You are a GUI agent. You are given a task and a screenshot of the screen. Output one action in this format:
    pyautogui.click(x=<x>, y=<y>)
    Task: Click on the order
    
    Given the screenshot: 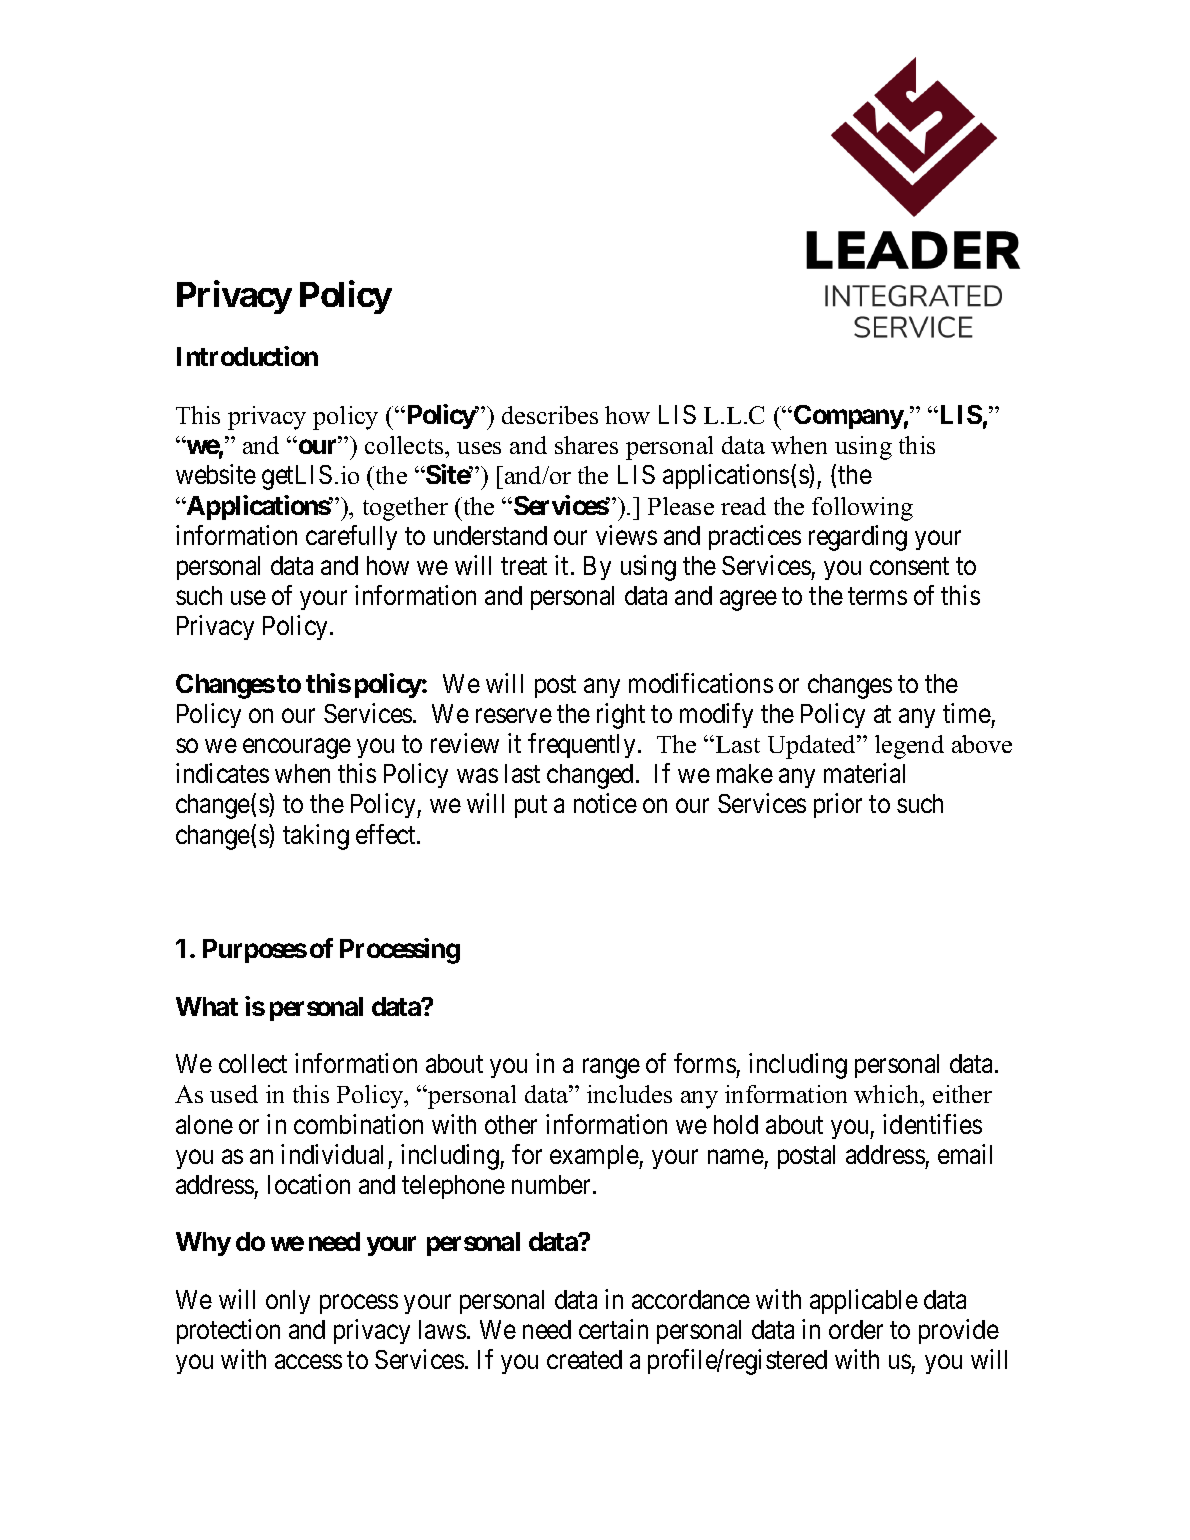 What is the action you would take?
    pyautogui.click(x=856, y=1329)
